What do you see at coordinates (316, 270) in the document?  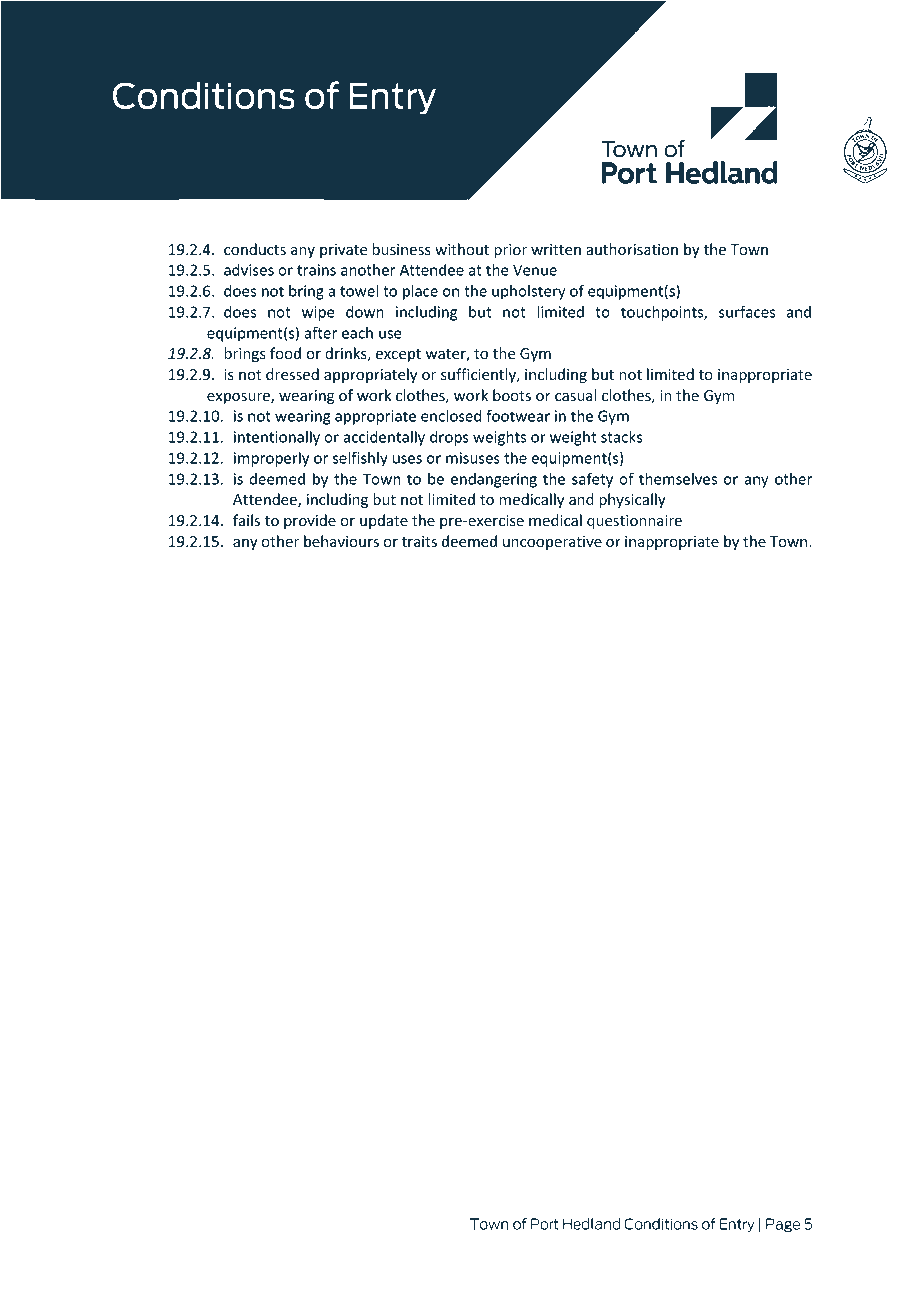 I see `trains` at bounding box center [316, 270].
